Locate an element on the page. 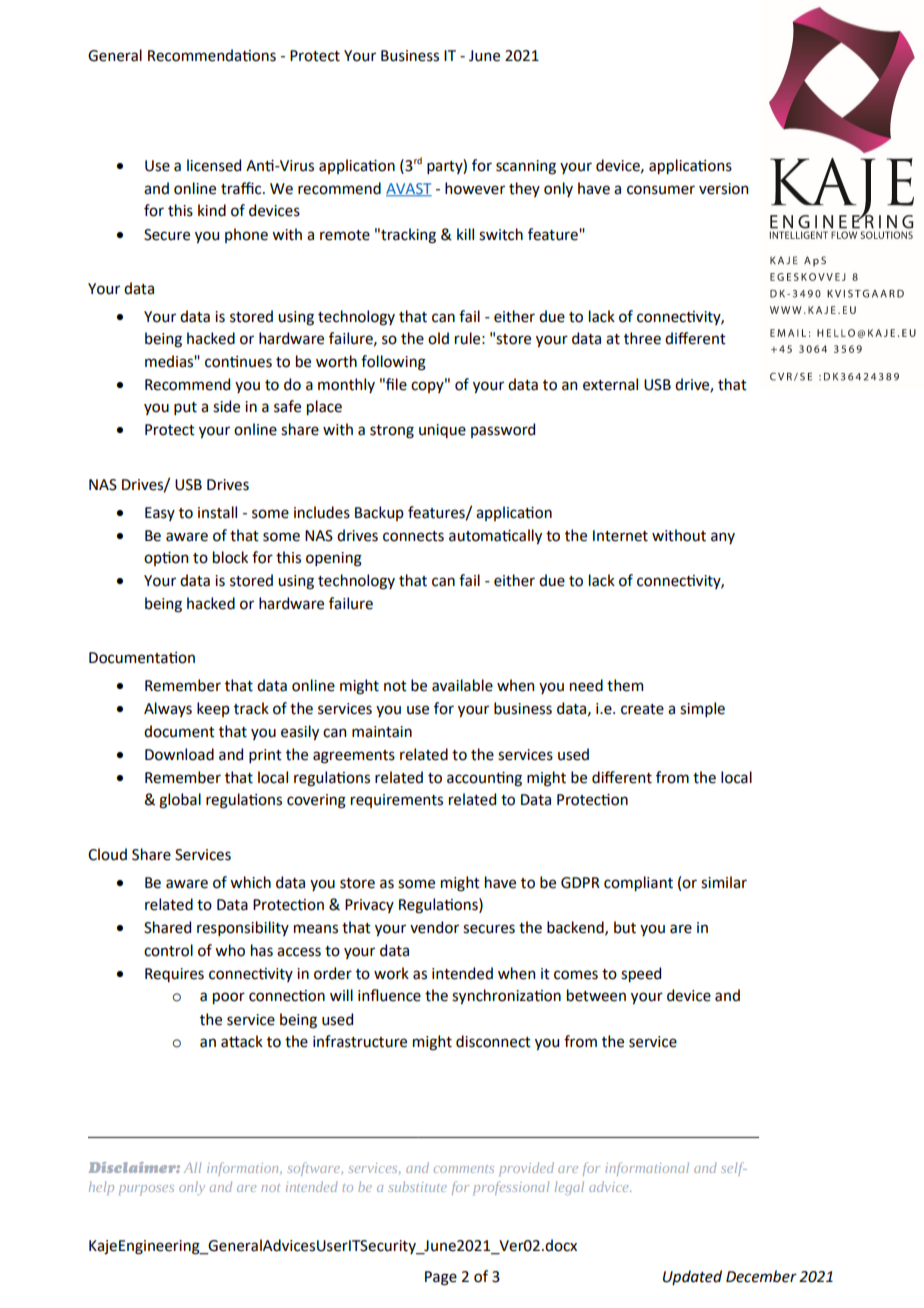 Image resolution: width=924 pixels, height=1308 pixels. any is located at coordinates (723, 538).
